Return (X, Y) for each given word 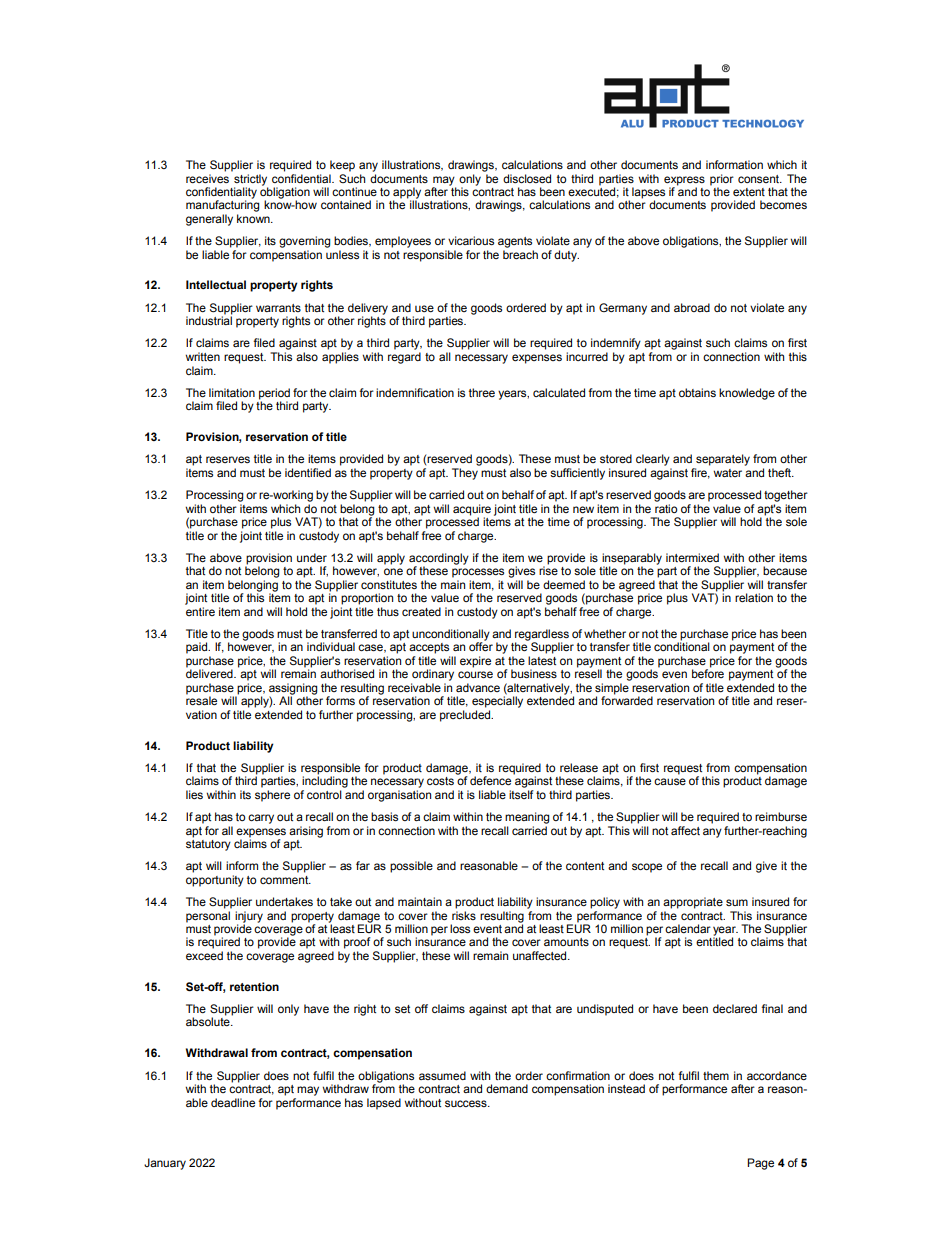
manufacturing (222, 205)
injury (249, 917)
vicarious (471, 240)
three (482, 392)
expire (475, 662)
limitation (232, 392)
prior (722, 180)
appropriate (693, 903)
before (708, 672)
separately (723, 460)
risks (464, 915)
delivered (210, 672)
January (165, 1164)
